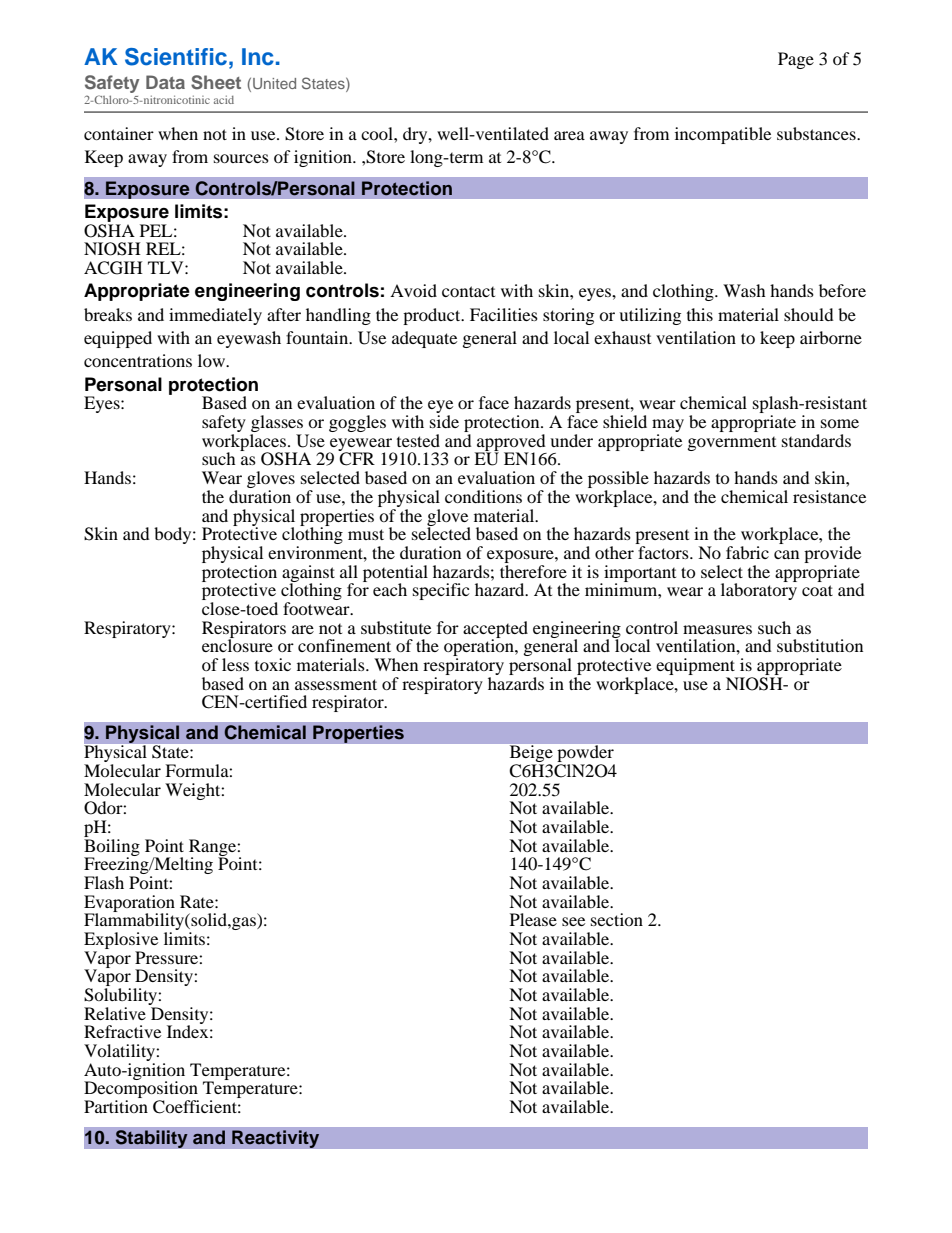 This screenshot has height=1233, width=952. I want to click on area, so click(569, 135).
